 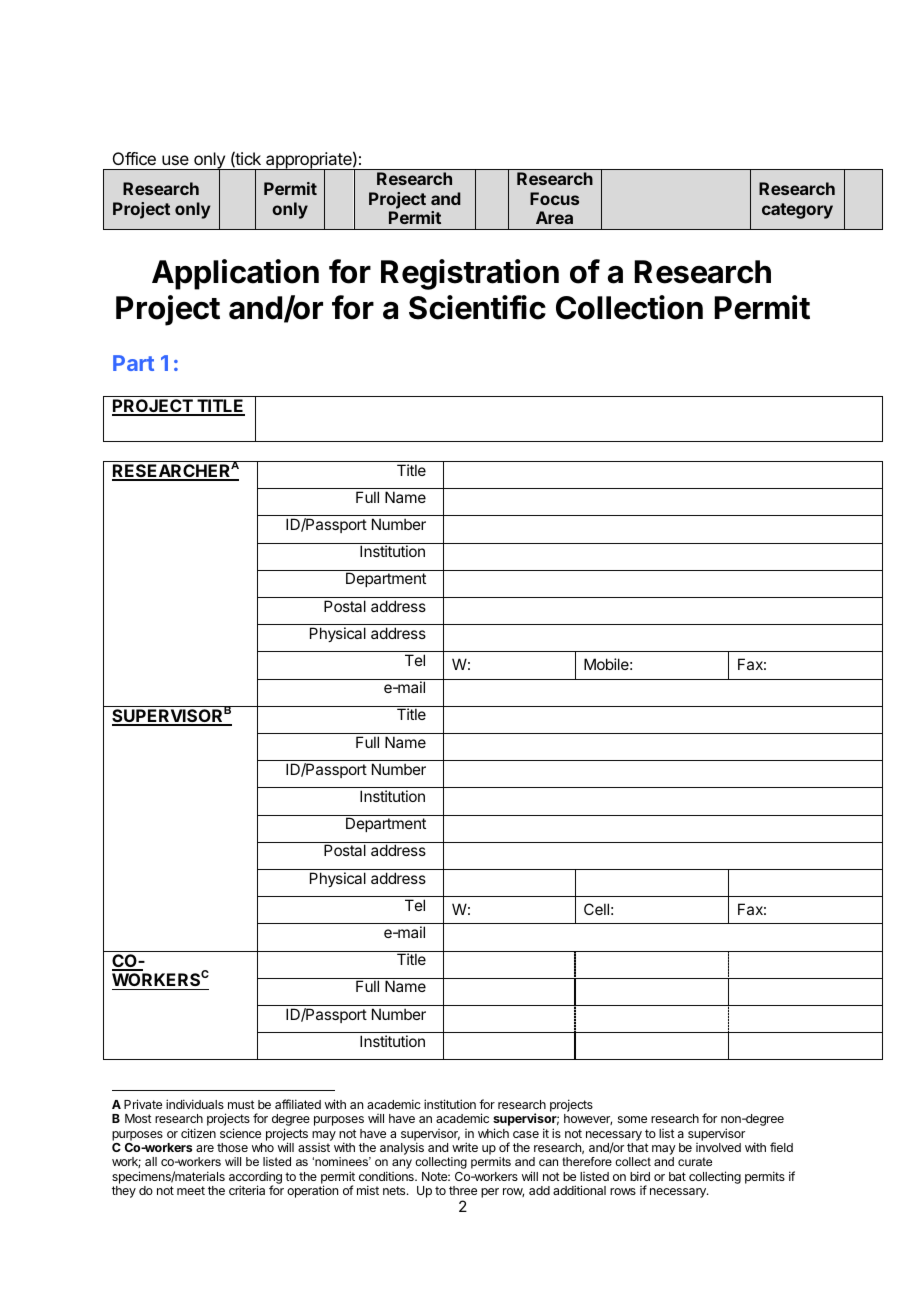 What do you see at coordinates (235, 274) in the page?
I see `Application` at bounding box center [235, 274].
